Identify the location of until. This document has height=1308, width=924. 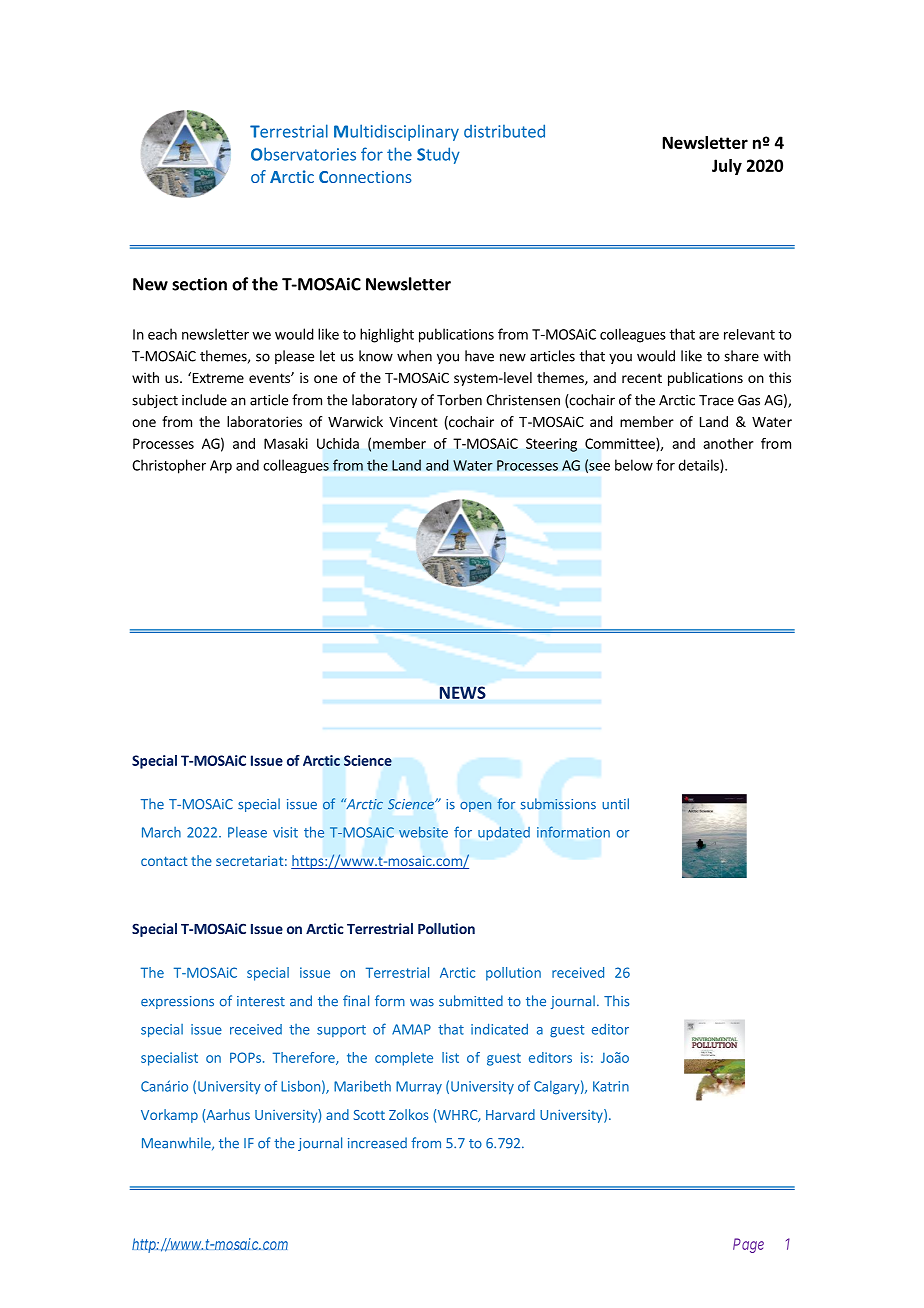
(615, 804).
